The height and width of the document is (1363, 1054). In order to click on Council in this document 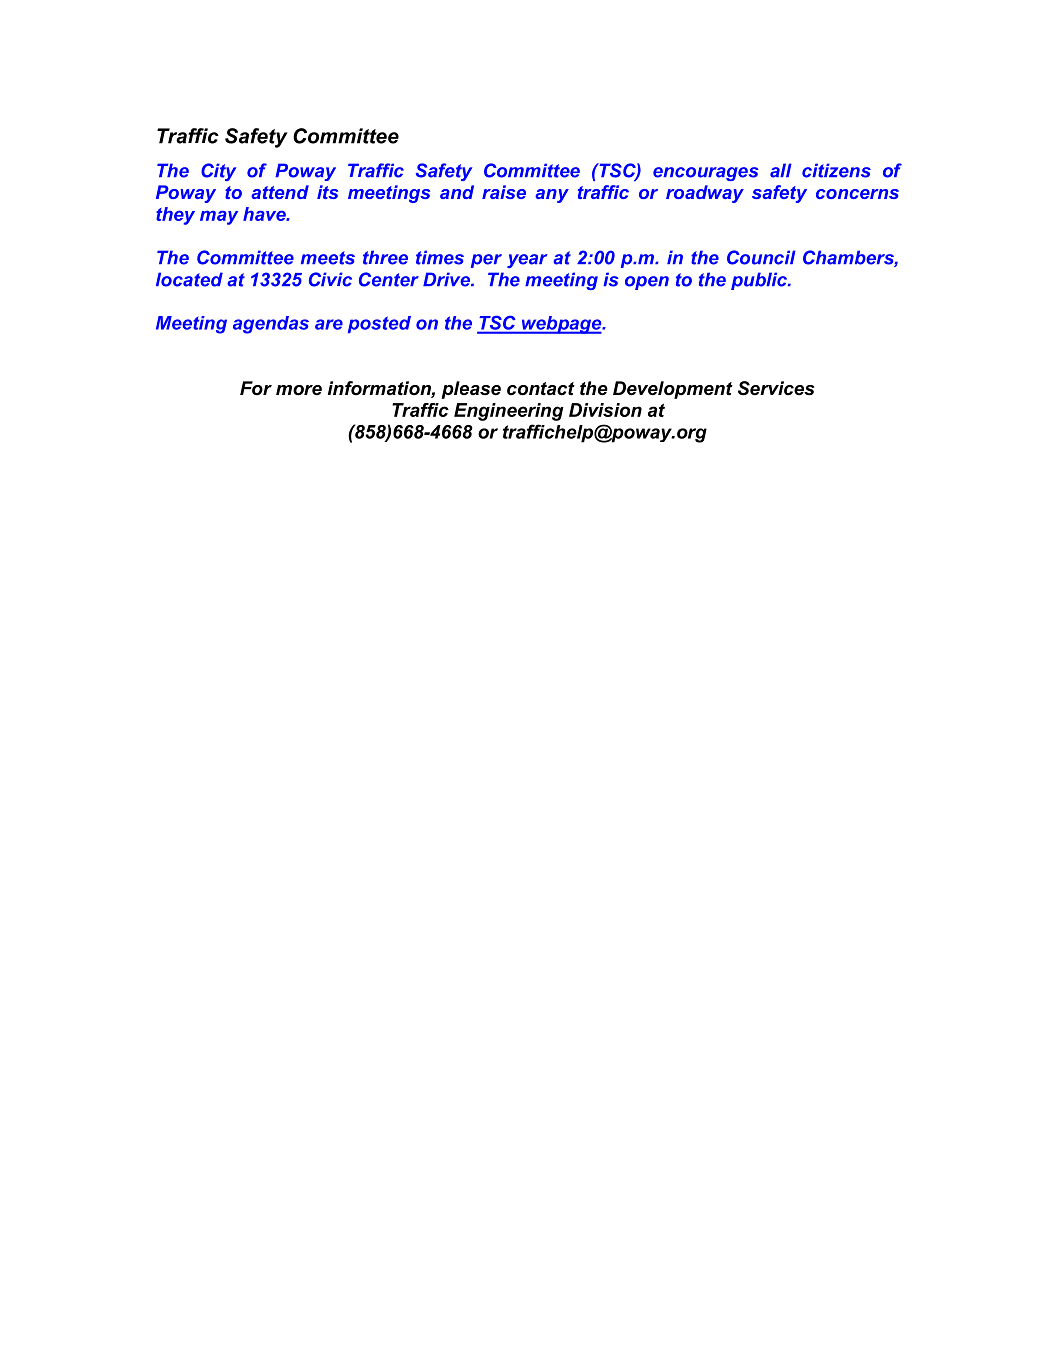, I will do `click(761, 257)`.
